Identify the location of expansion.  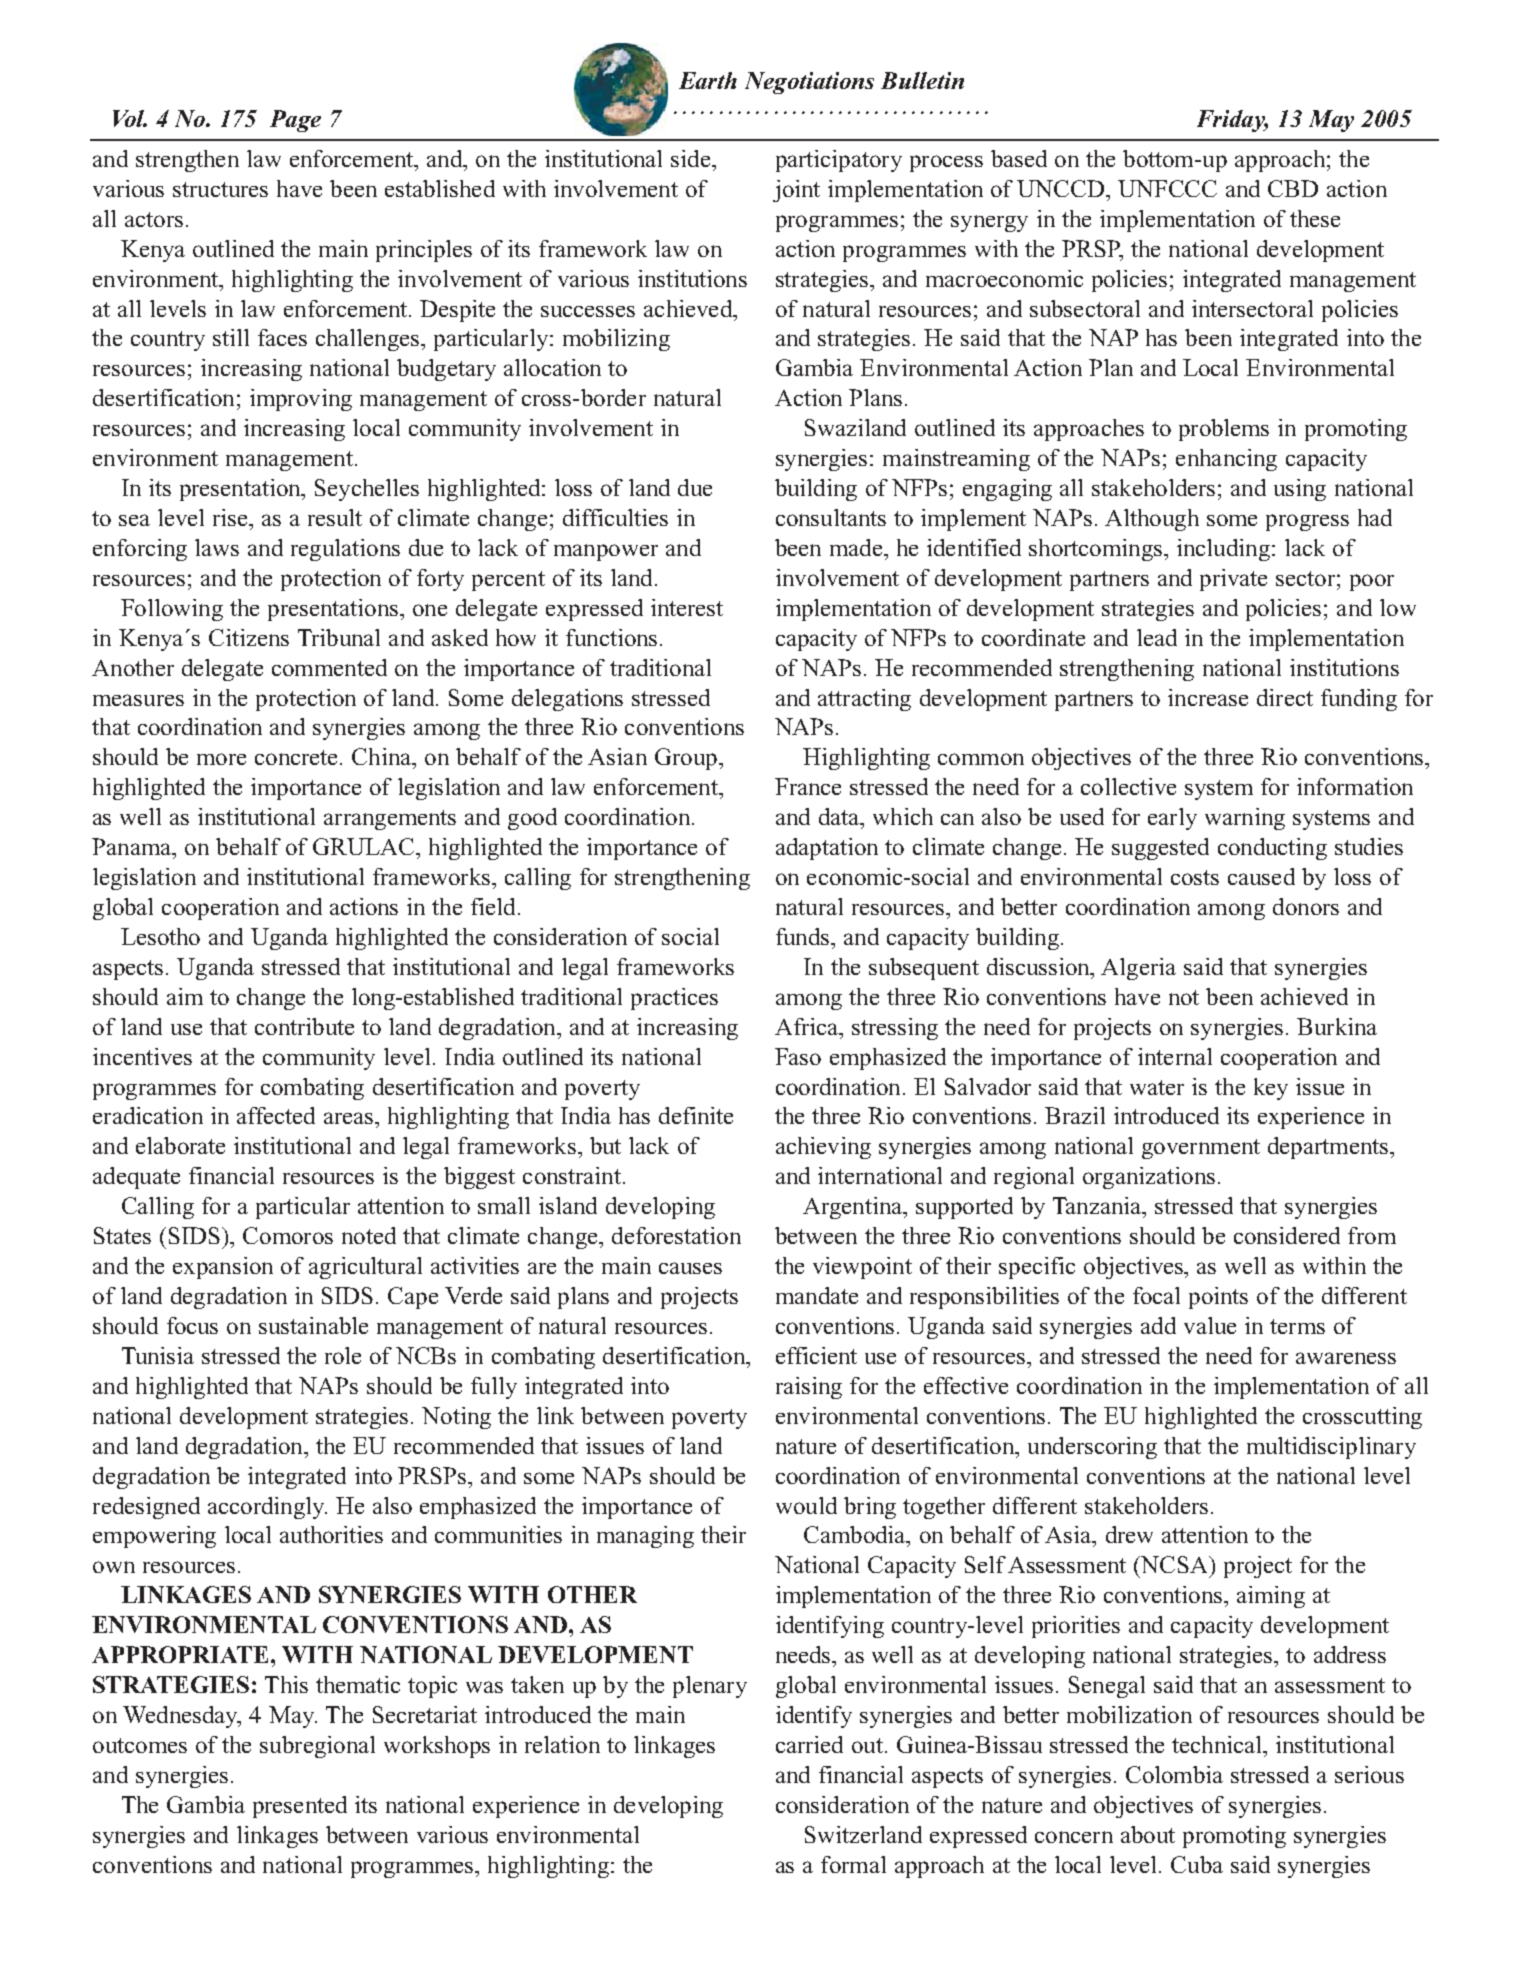
(223, 1268).
